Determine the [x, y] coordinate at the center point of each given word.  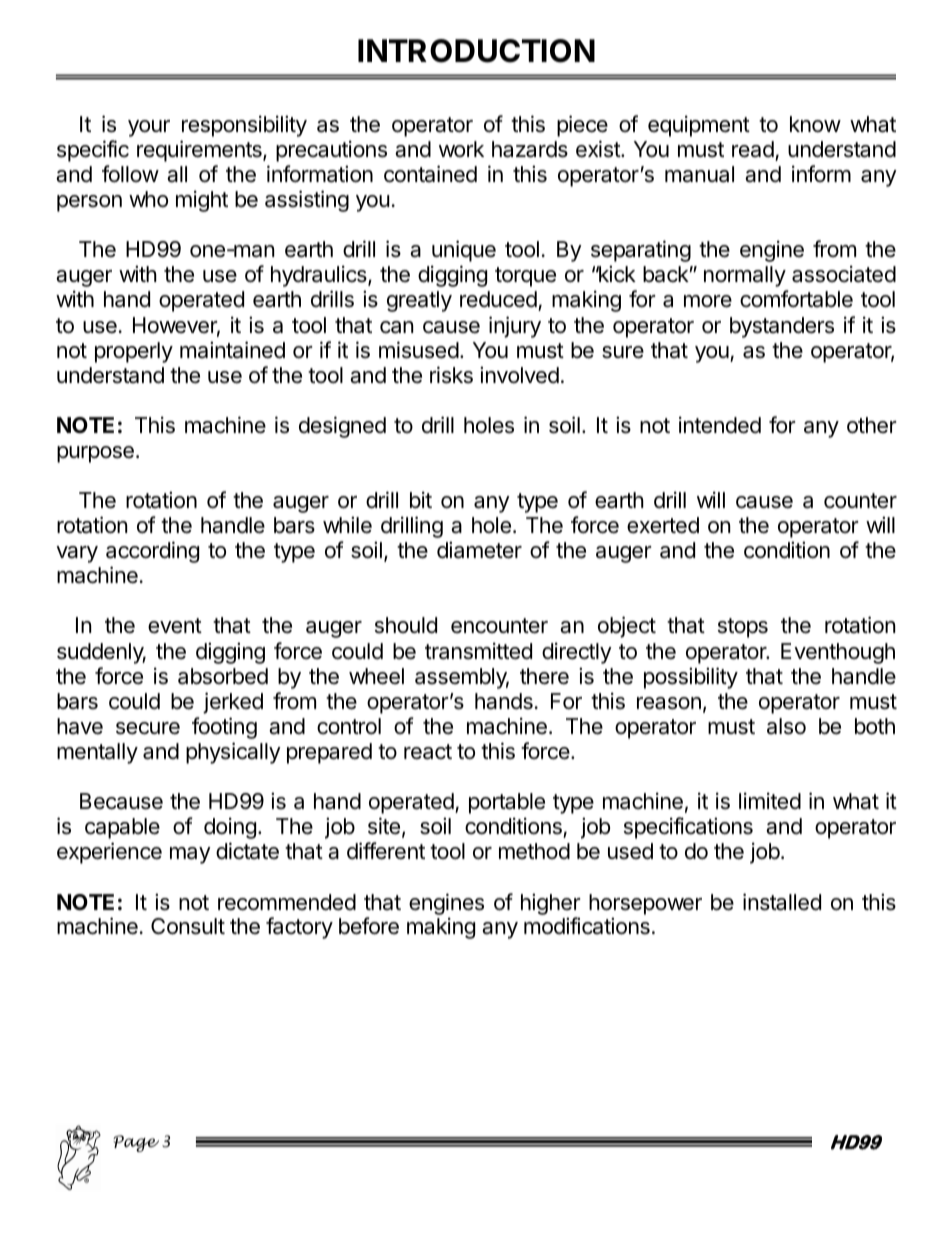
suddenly [101, 653]
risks [451, 375]
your [149, 128]
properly [134, 352]
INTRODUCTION [476, 51]
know [815, 124]
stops [743, 628]
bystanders [782, 327]
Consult [188, 926]
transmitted [478, 651]
